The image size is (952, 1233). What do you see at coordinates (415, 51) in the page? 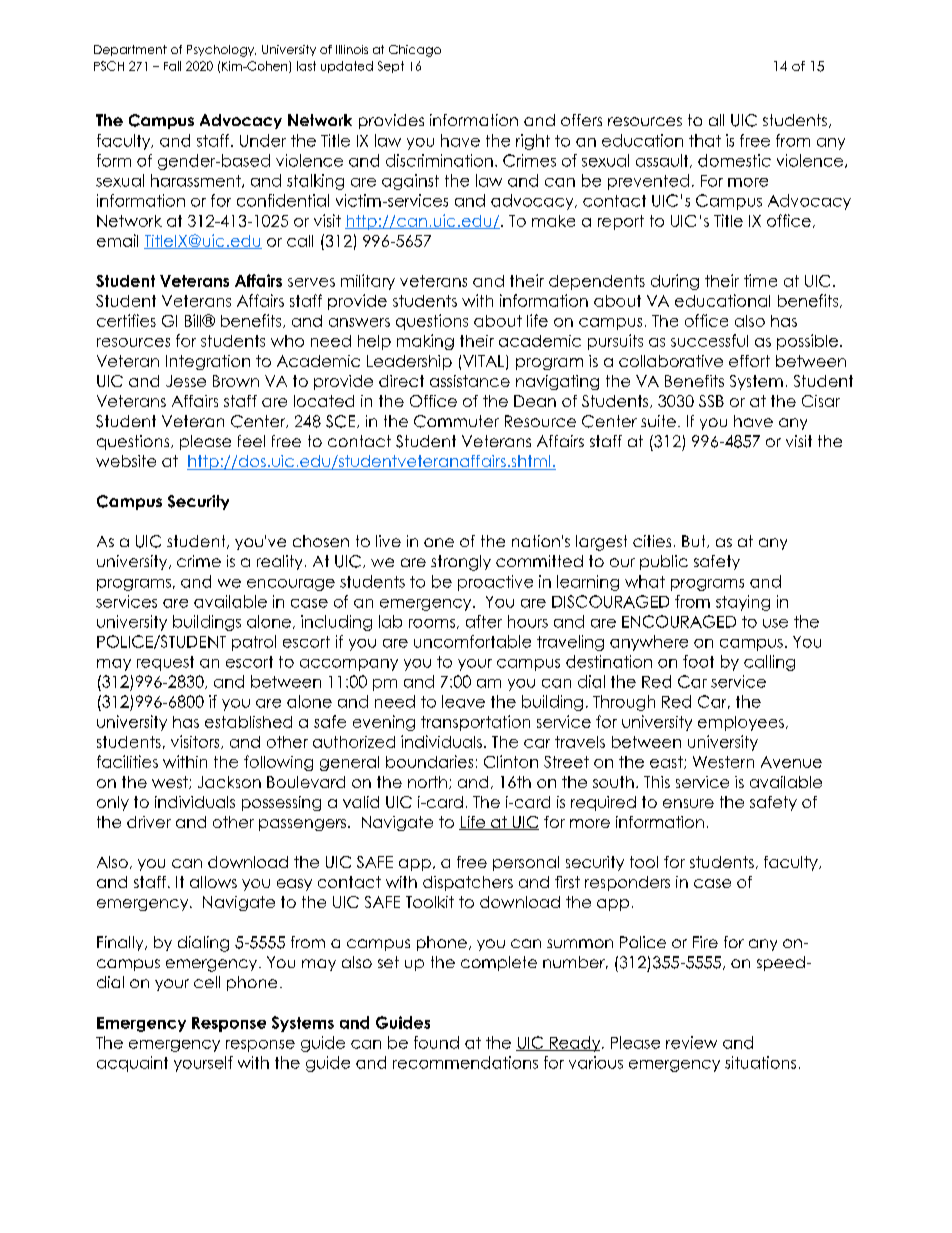
I see `Chicago` at bounding box center [415, 51].
